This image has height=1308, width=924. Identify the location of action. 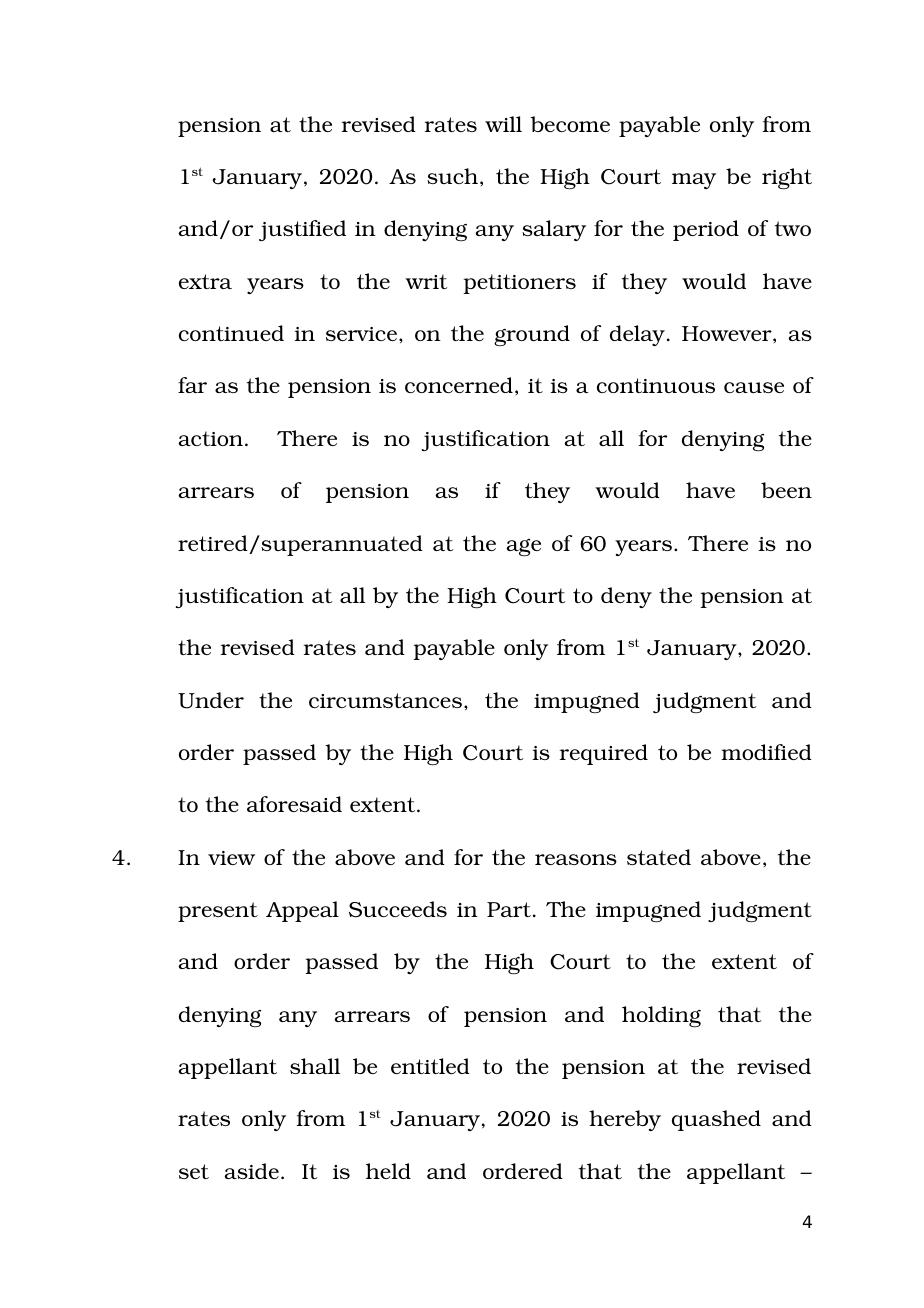
(210, 438).
